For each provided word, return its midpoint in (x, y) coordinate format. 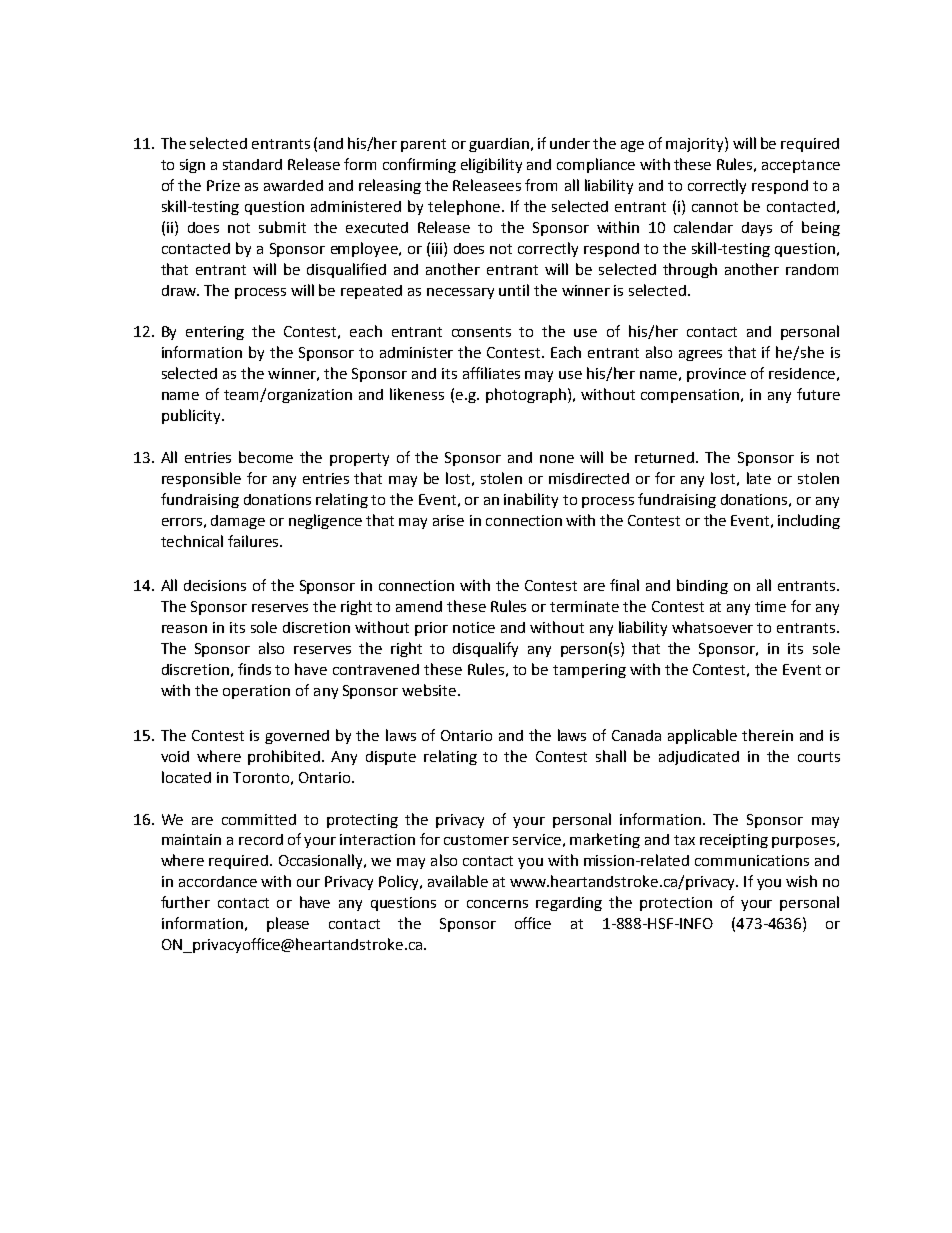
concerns (497, 904)
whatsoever (712, 627)
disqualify (485, 649)
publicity (192, 416)
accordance (218, 881)
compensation (690, 396)
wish (801, 881)
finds (254, 669)
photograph (526, 395)
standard (252, 164)
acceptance (801, 166)
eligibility (491, 165)
